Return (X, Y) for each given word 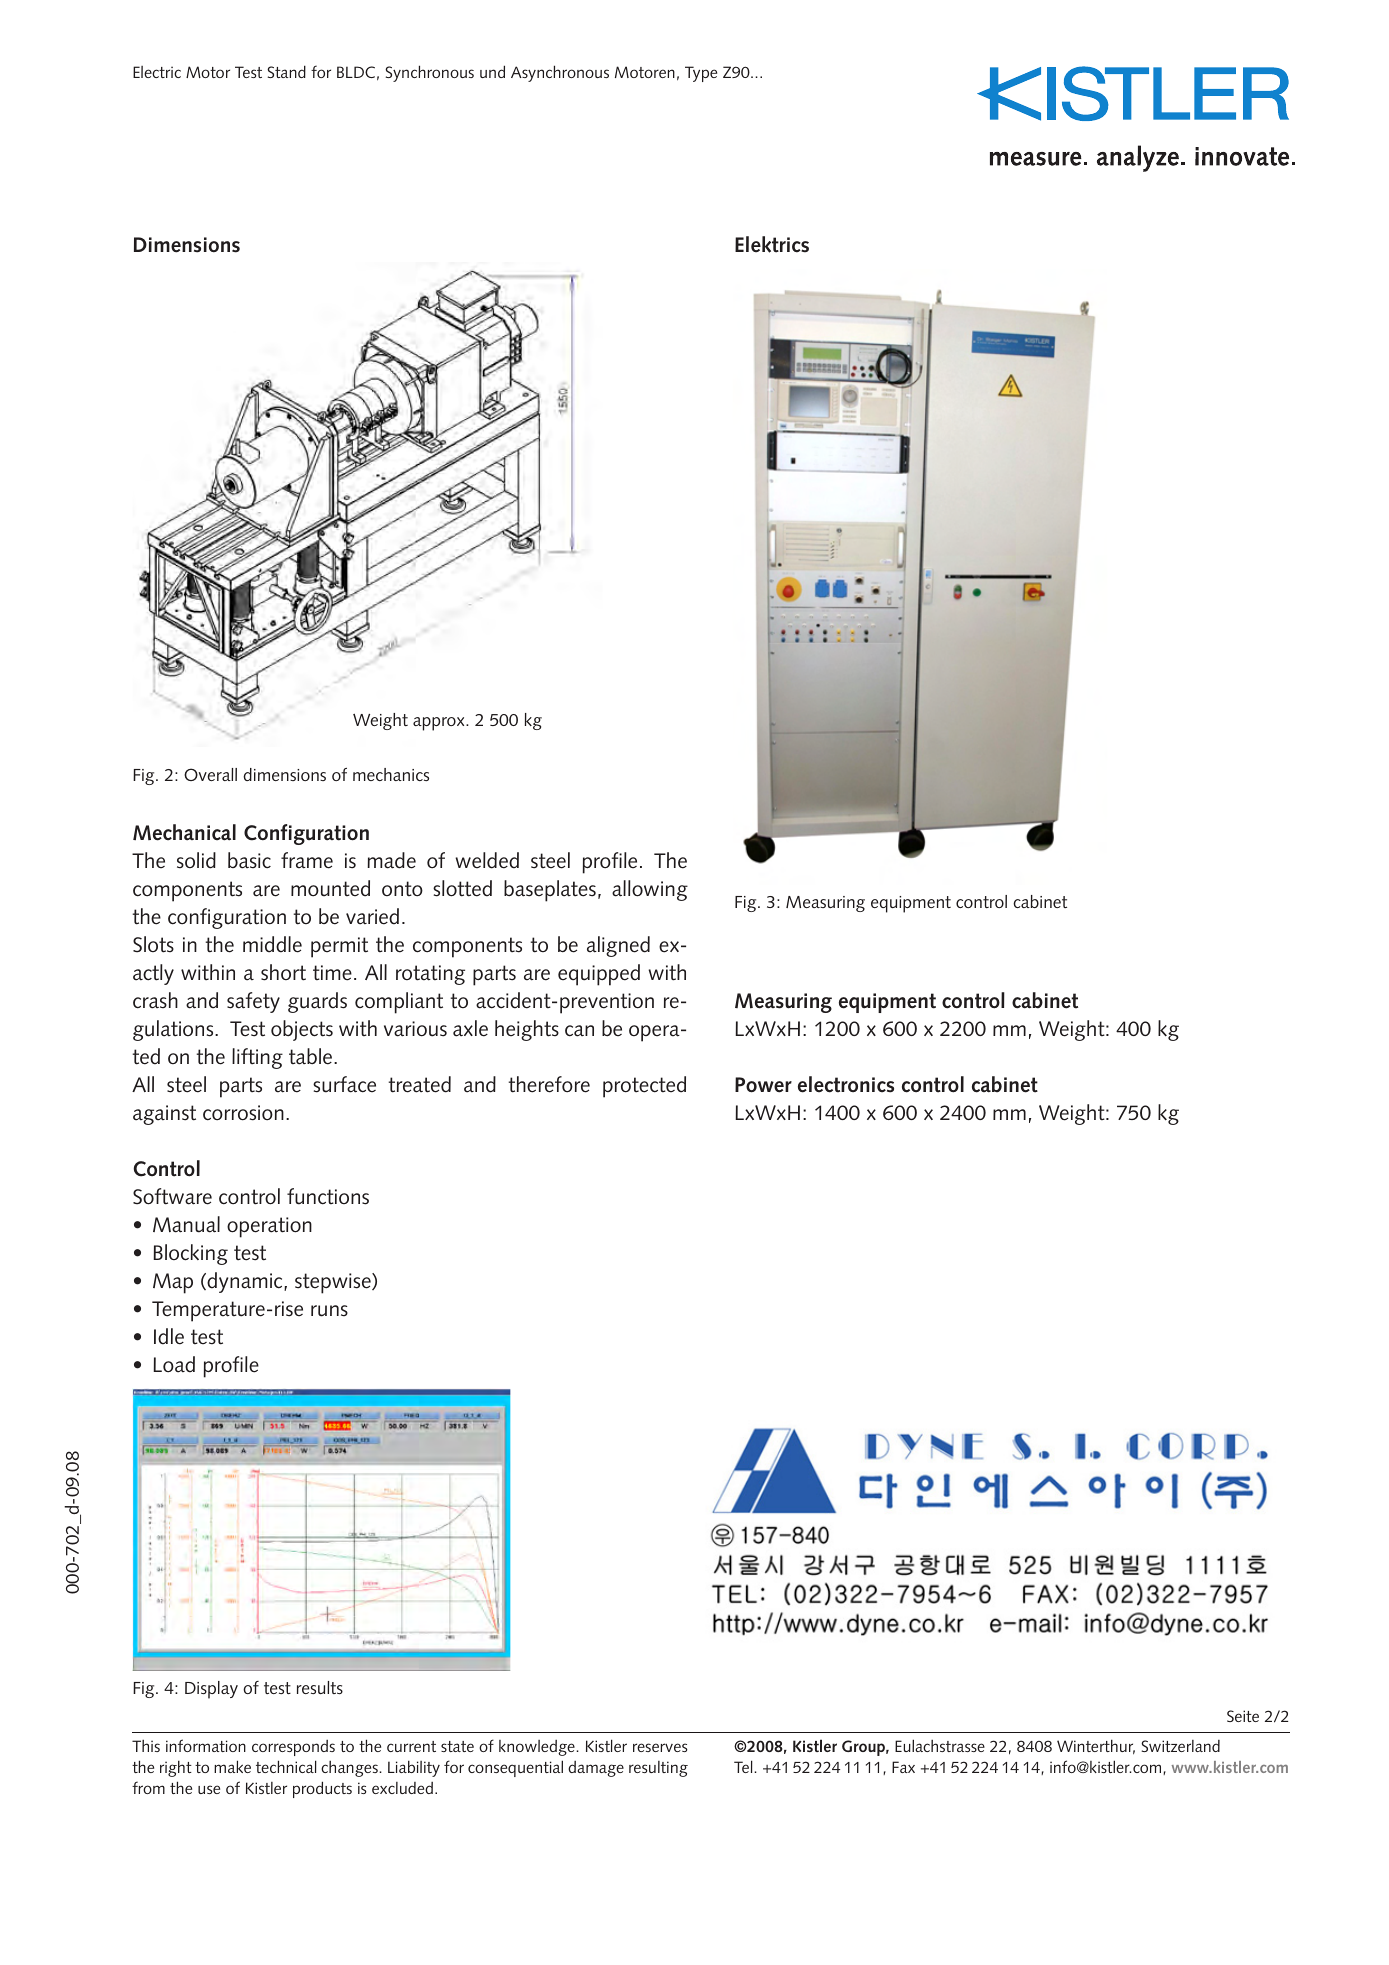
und (492, 71)
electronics (846, 1084)
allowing (650, 890)
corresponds (293, 1748)
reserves (660, 1747)
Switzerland (1180, 1746)
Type (701, 74)
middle (272, 944)
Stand (286, 71)
